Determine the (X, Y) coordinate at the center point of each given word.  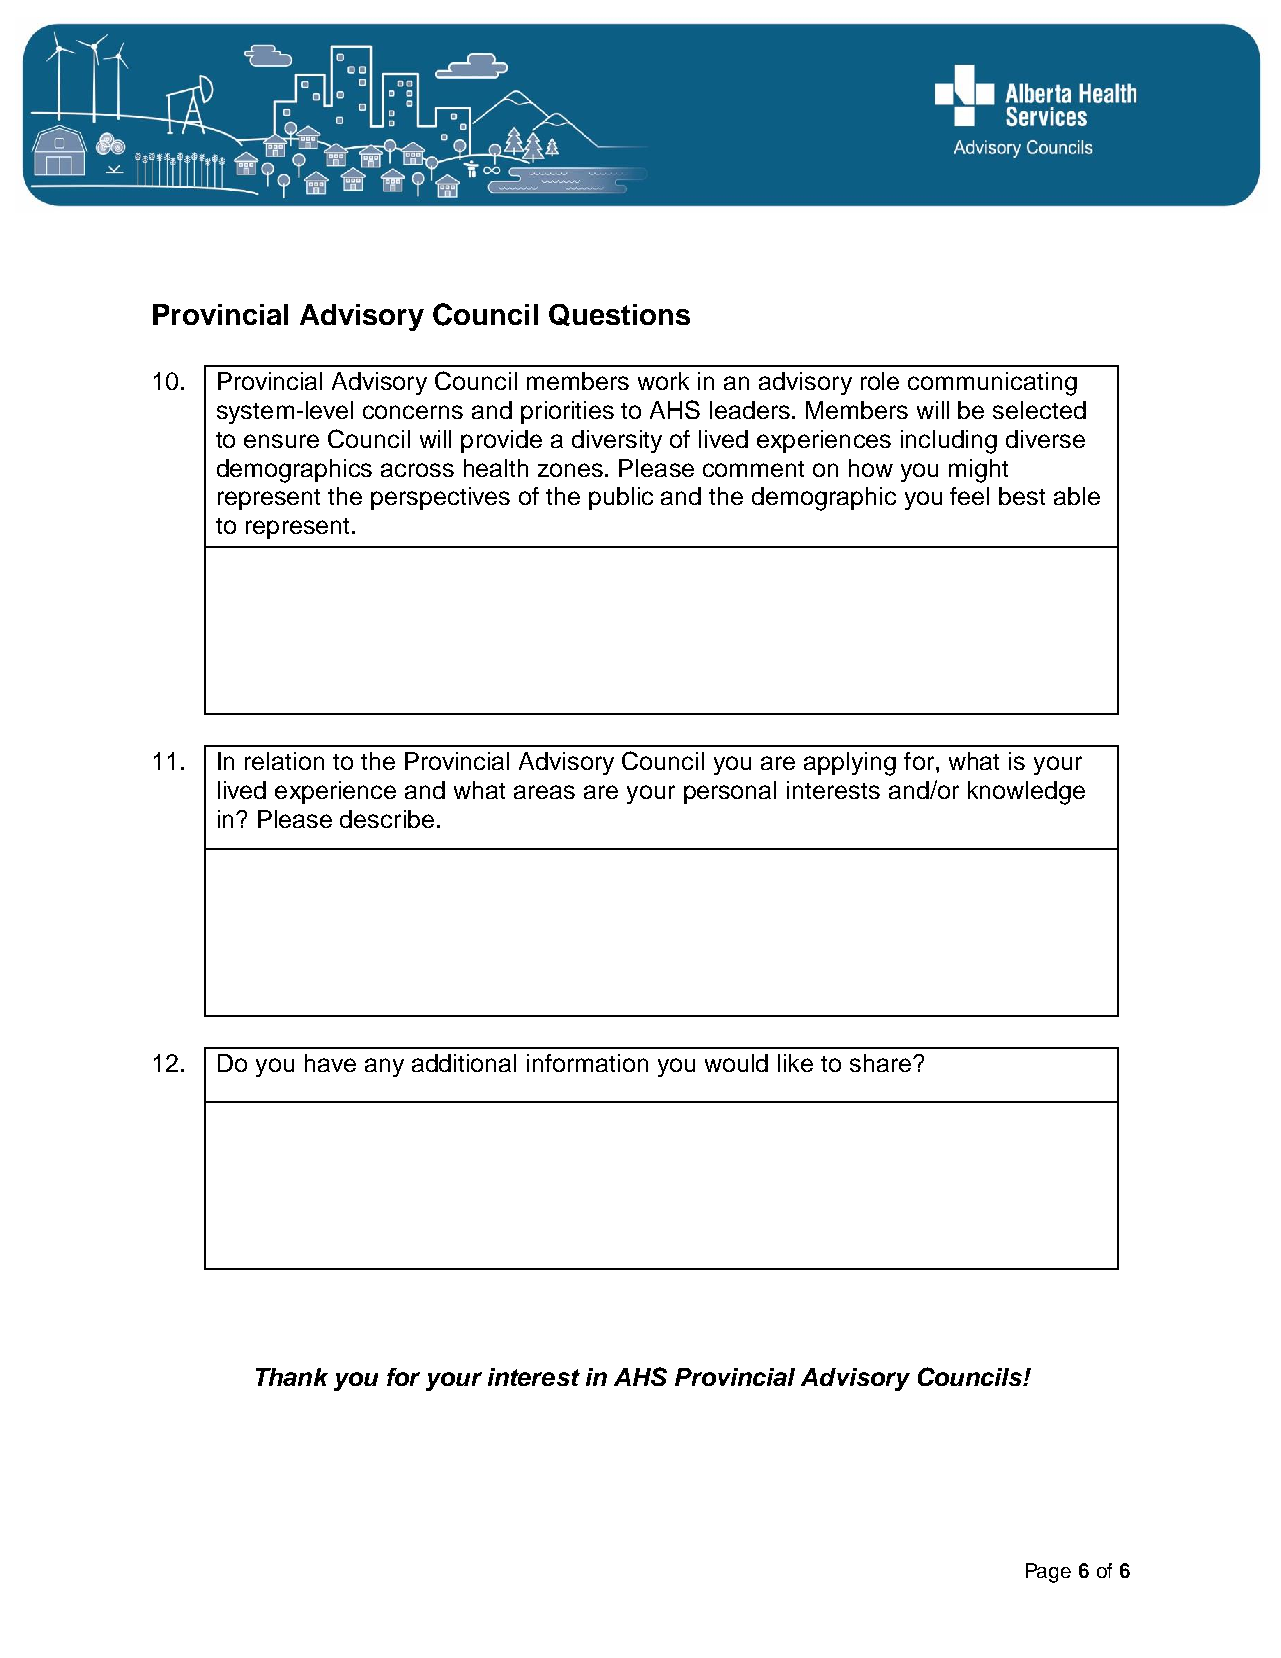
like (795, 1063)
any (384, 1067)
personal (730, 792)
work (663, 381)
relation (284, 761)
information (587, 1063)
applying (850, 764)
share (882, 1063)
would (736, 1063)
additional (464, 1063)
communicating (992, 384)
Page (1048, 1573)
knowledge (1026, 793)
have (330, 1063)
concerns (413, 412)
